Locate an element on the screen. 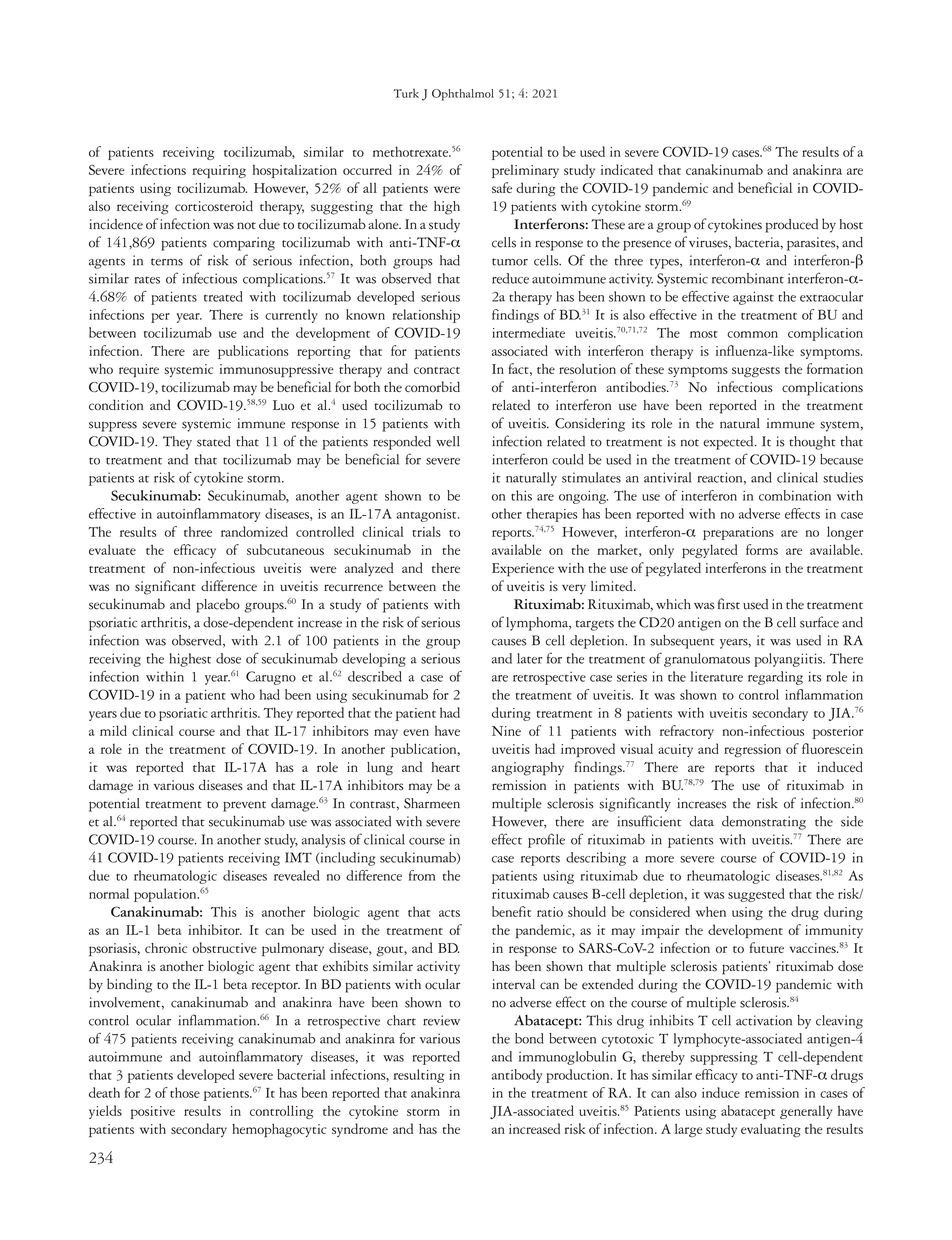  preliminary is located at coordinates (525, 171).
